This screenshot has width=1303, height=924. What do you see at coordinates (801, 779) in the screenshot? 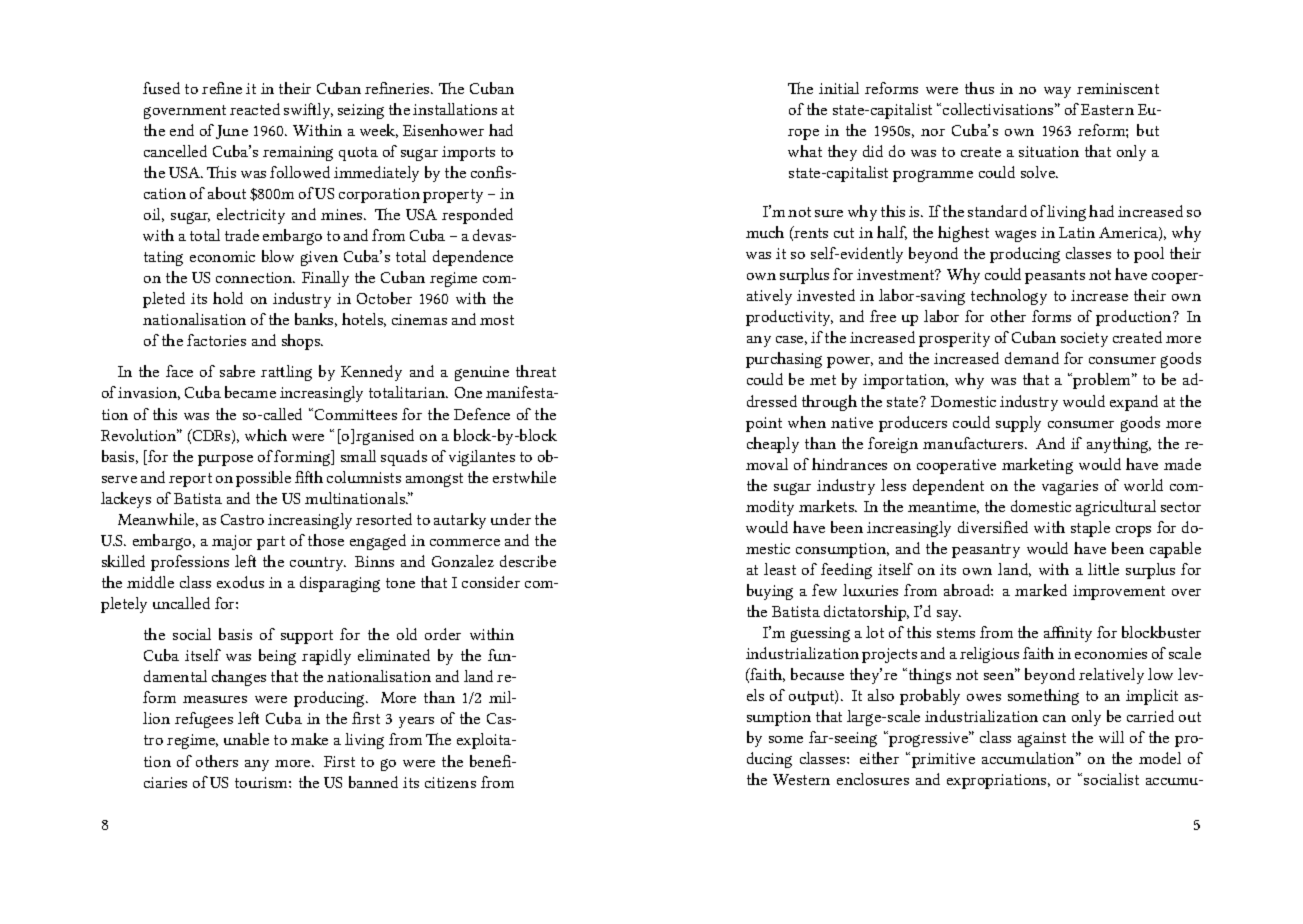
I see `Western` at bounding box center [801, 779].
